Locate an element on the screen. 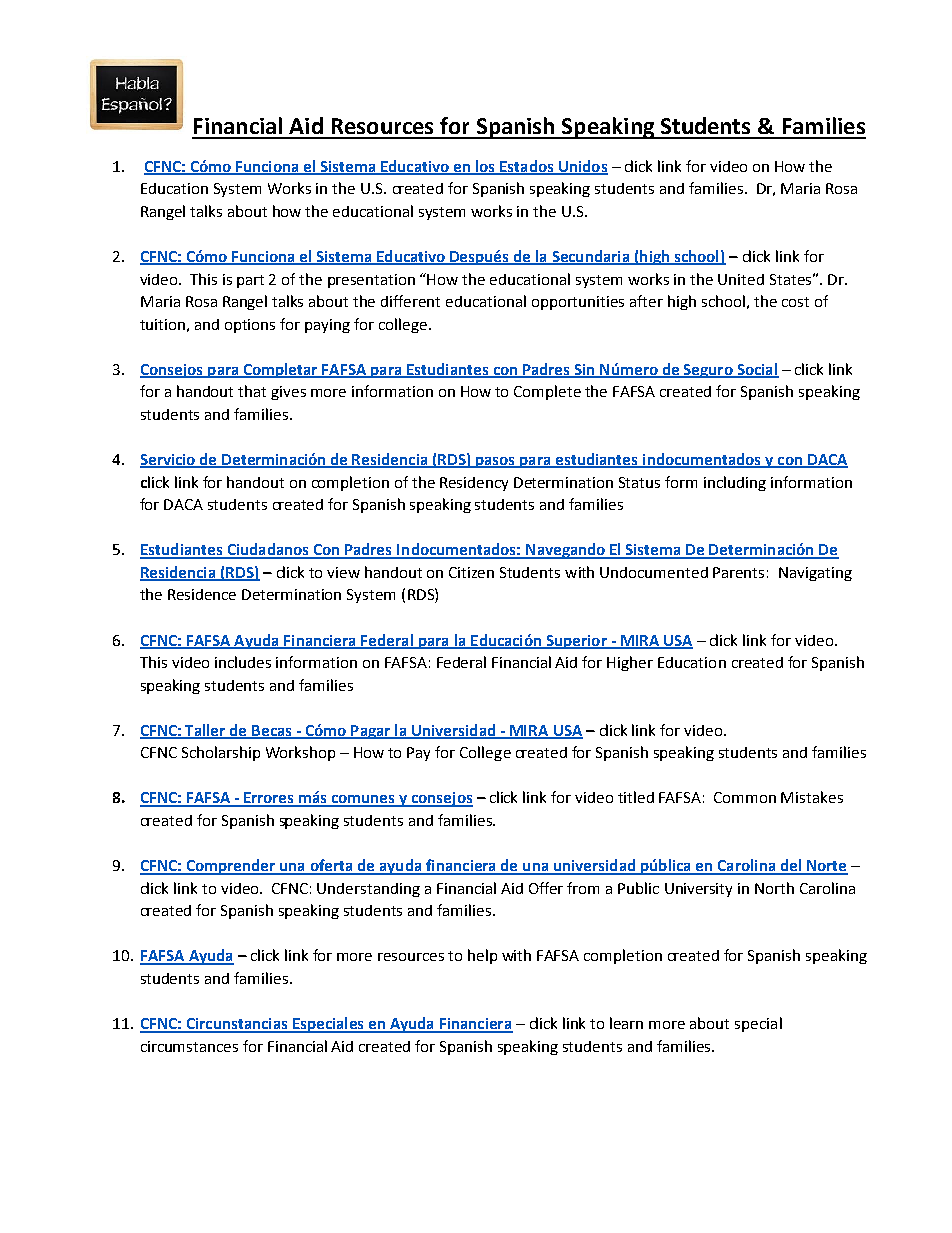 This screenshot has width=952, height=1233. part is located at coordinates (250, 281).
